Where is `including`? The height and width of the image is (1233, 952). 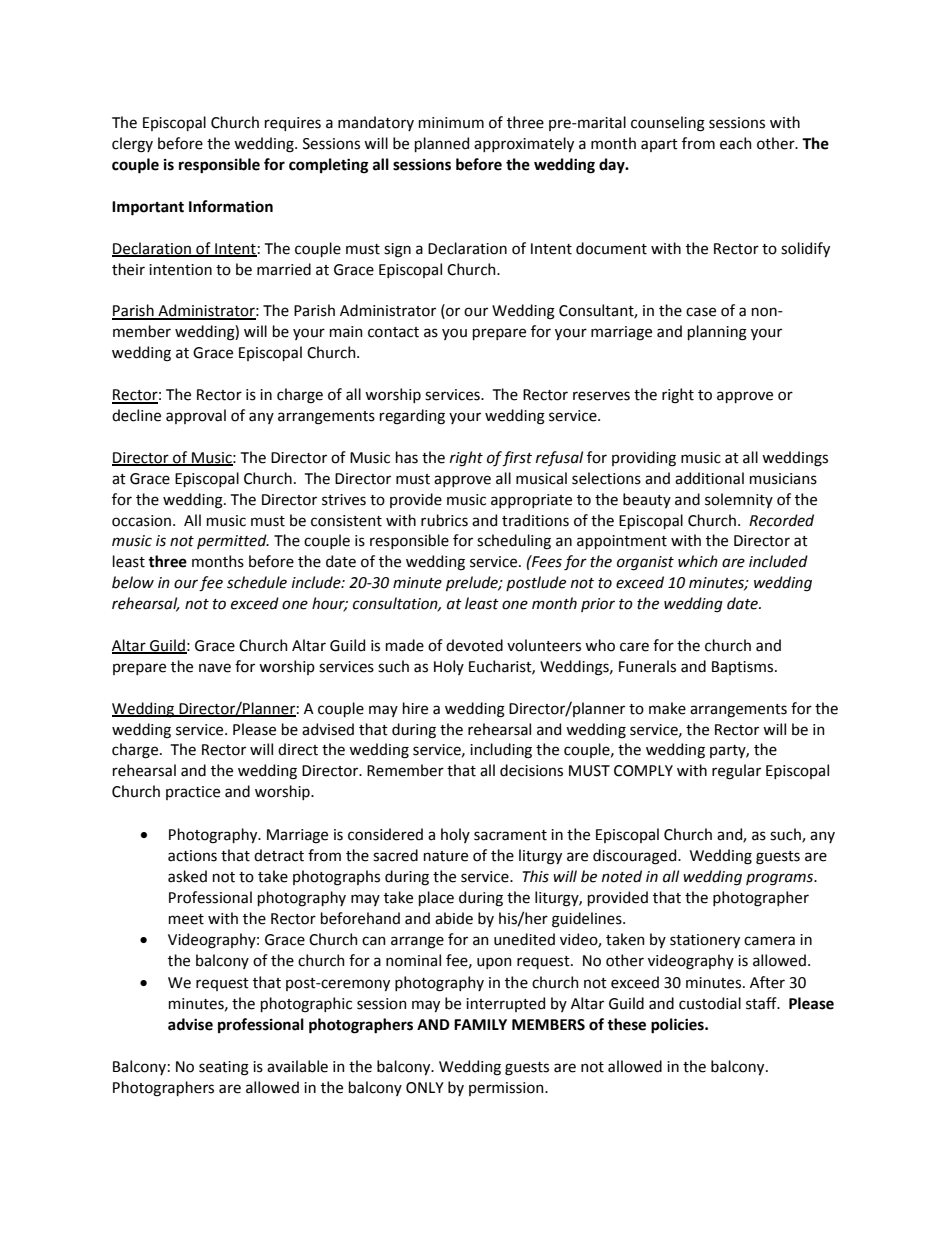
including is located at coordinates (501, 751).
